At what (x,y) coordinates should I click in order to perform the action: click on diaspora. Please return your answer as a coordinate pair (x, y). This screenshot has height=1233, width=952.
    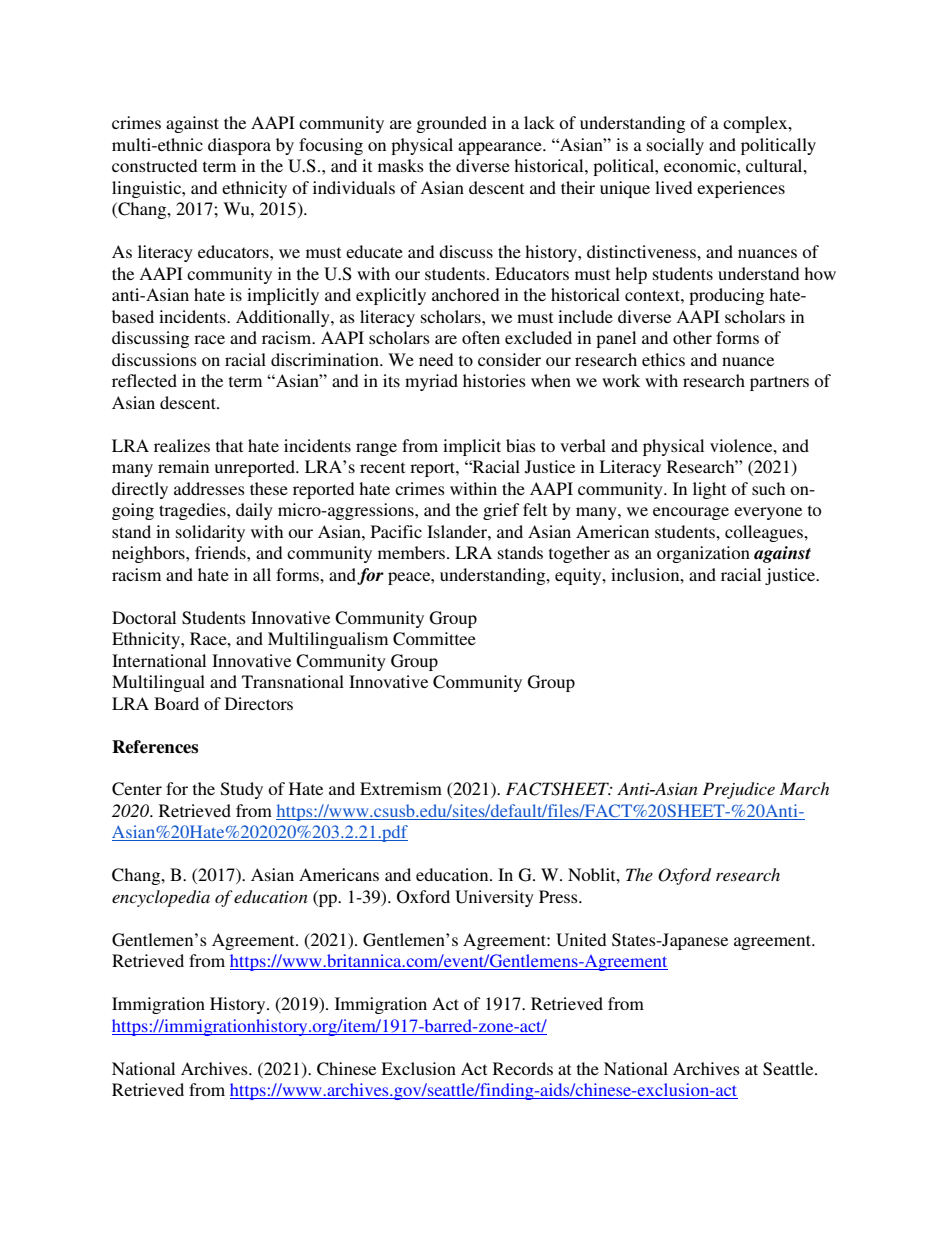
    Looking at the image, I should click on (239, 146).
